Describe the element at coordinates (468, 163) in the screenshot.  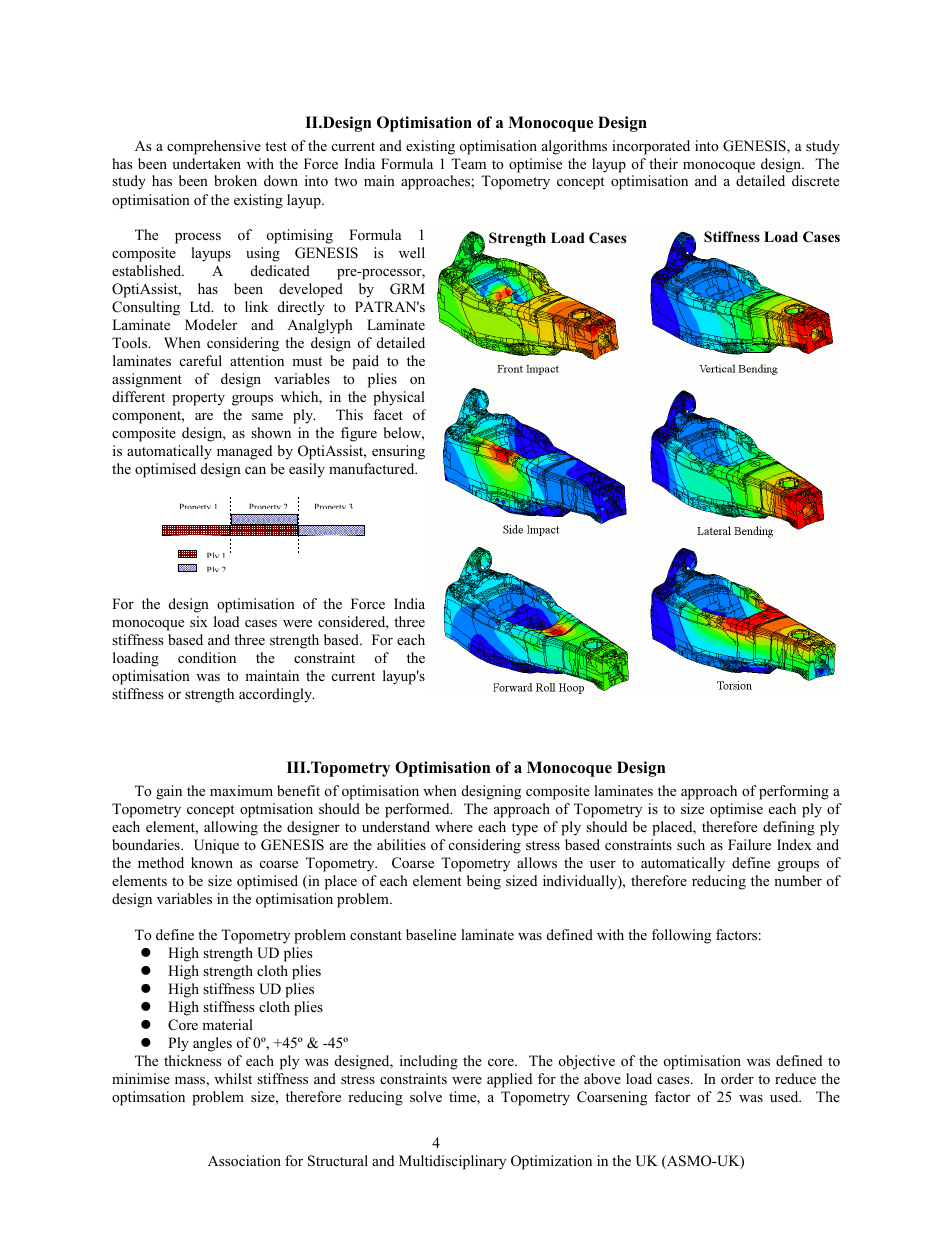
I see `Team` at that location.
